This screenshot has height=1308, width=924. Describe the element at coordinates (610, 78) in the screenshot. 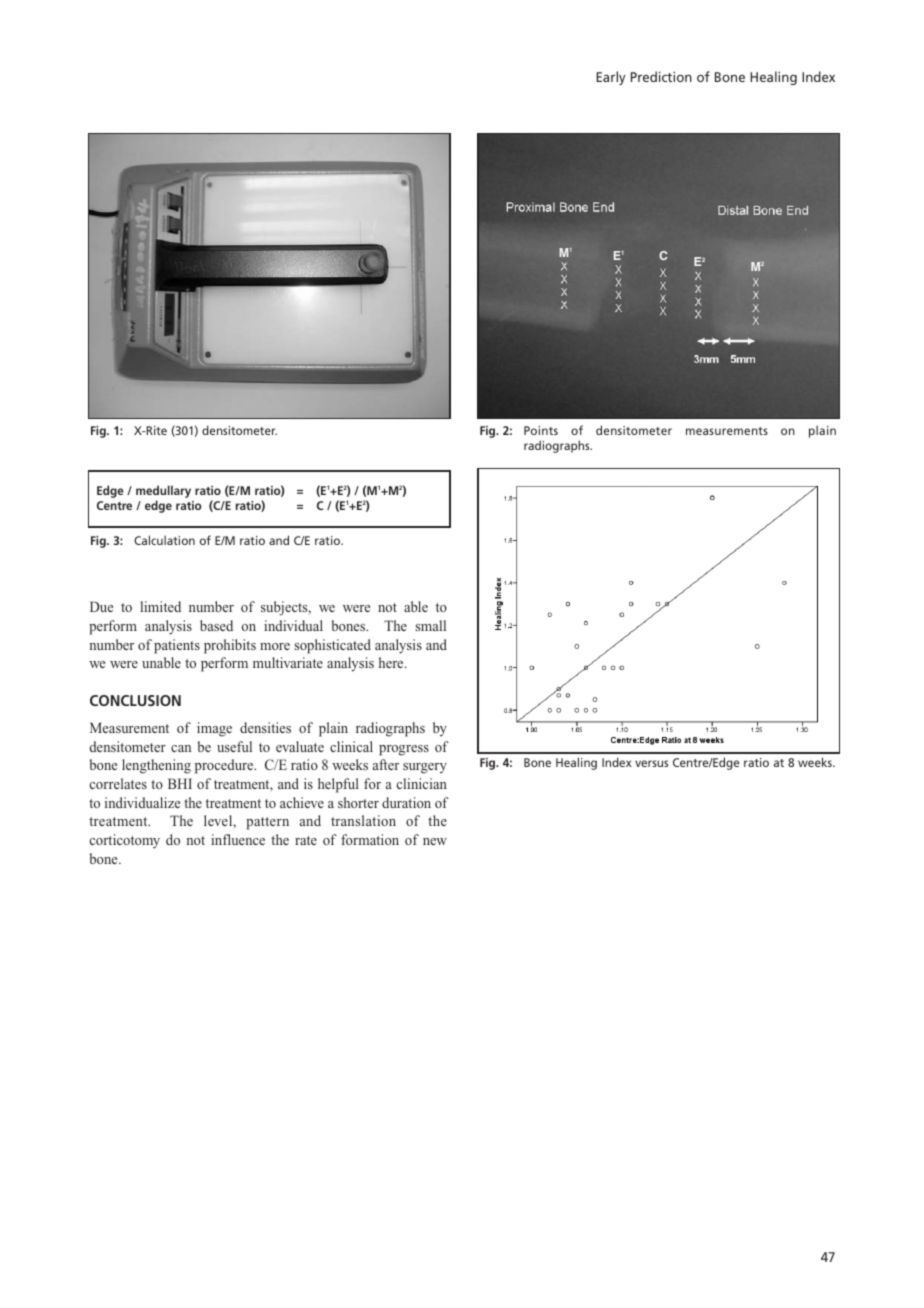

I see `Early` at that location.
